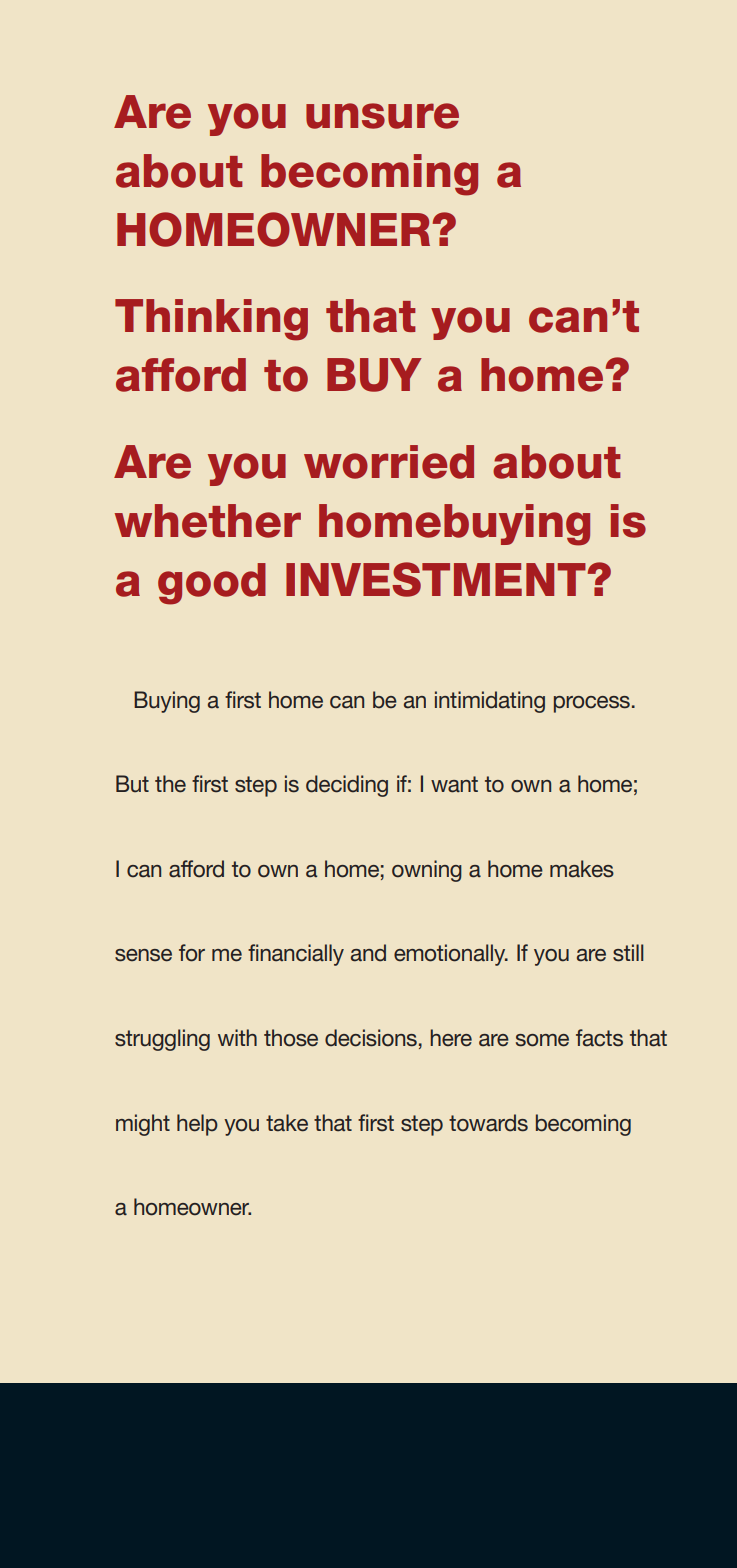 Image resolution: width=737 pixels, height=1568 pixels. Describe the element at coordinates (582, 869) in the document. I see `makes` at that location.
